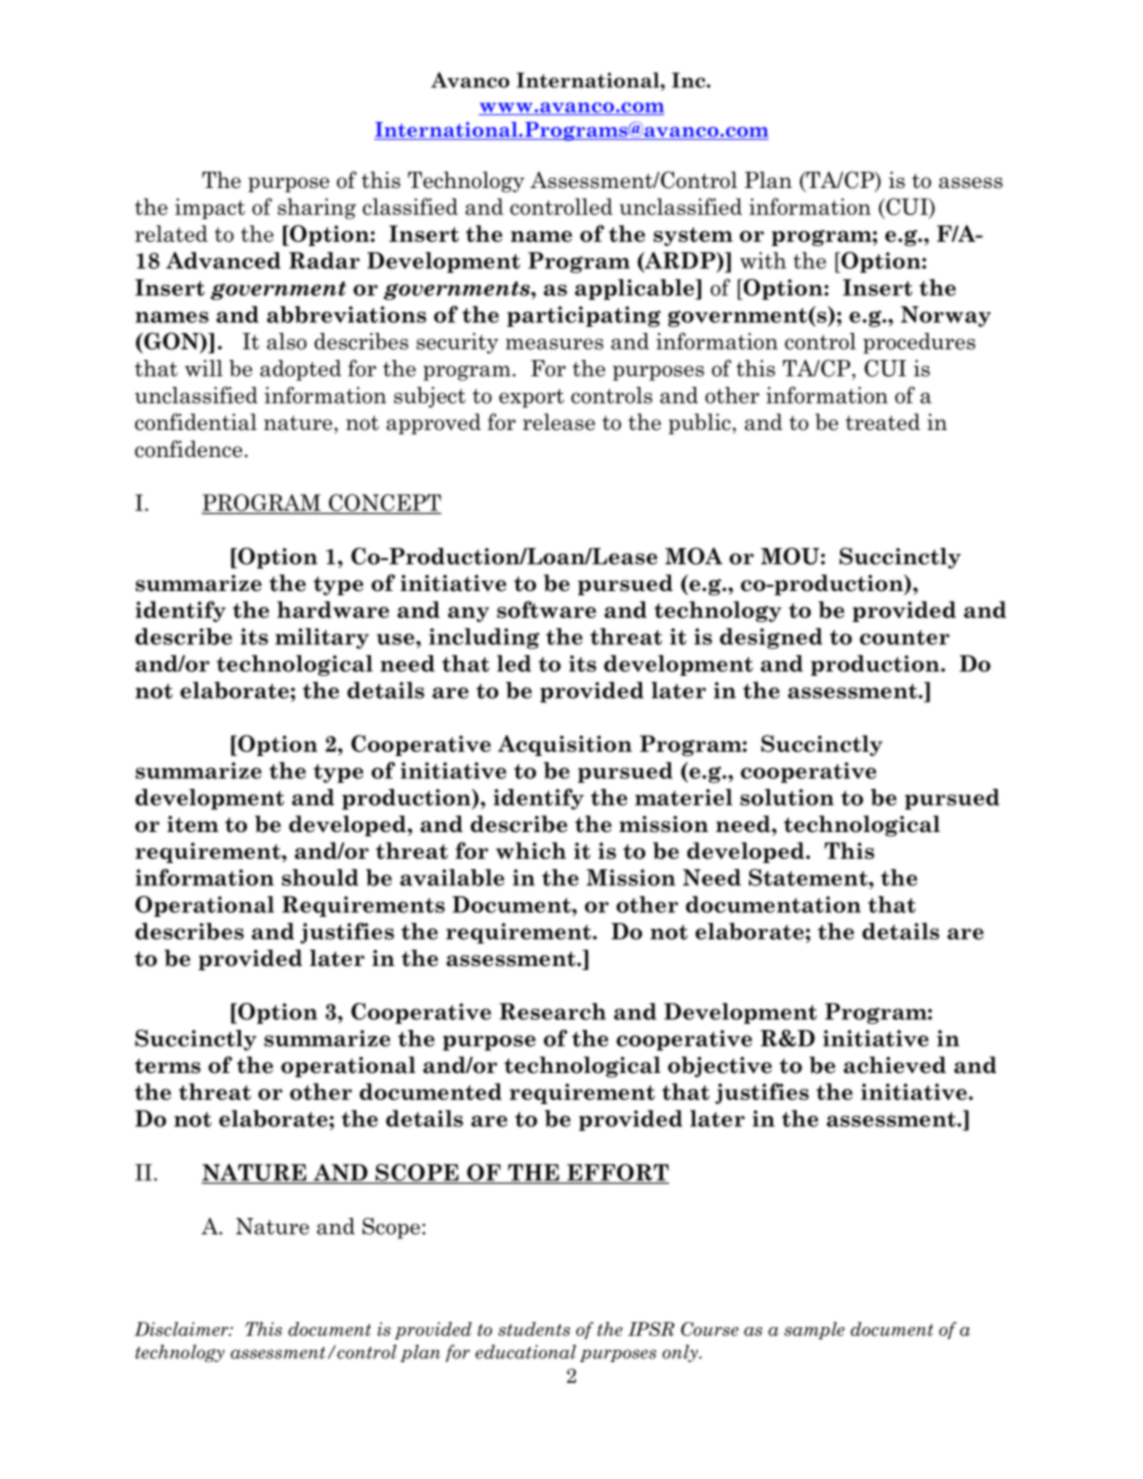  I want to click on participating, so click(584, 316).
